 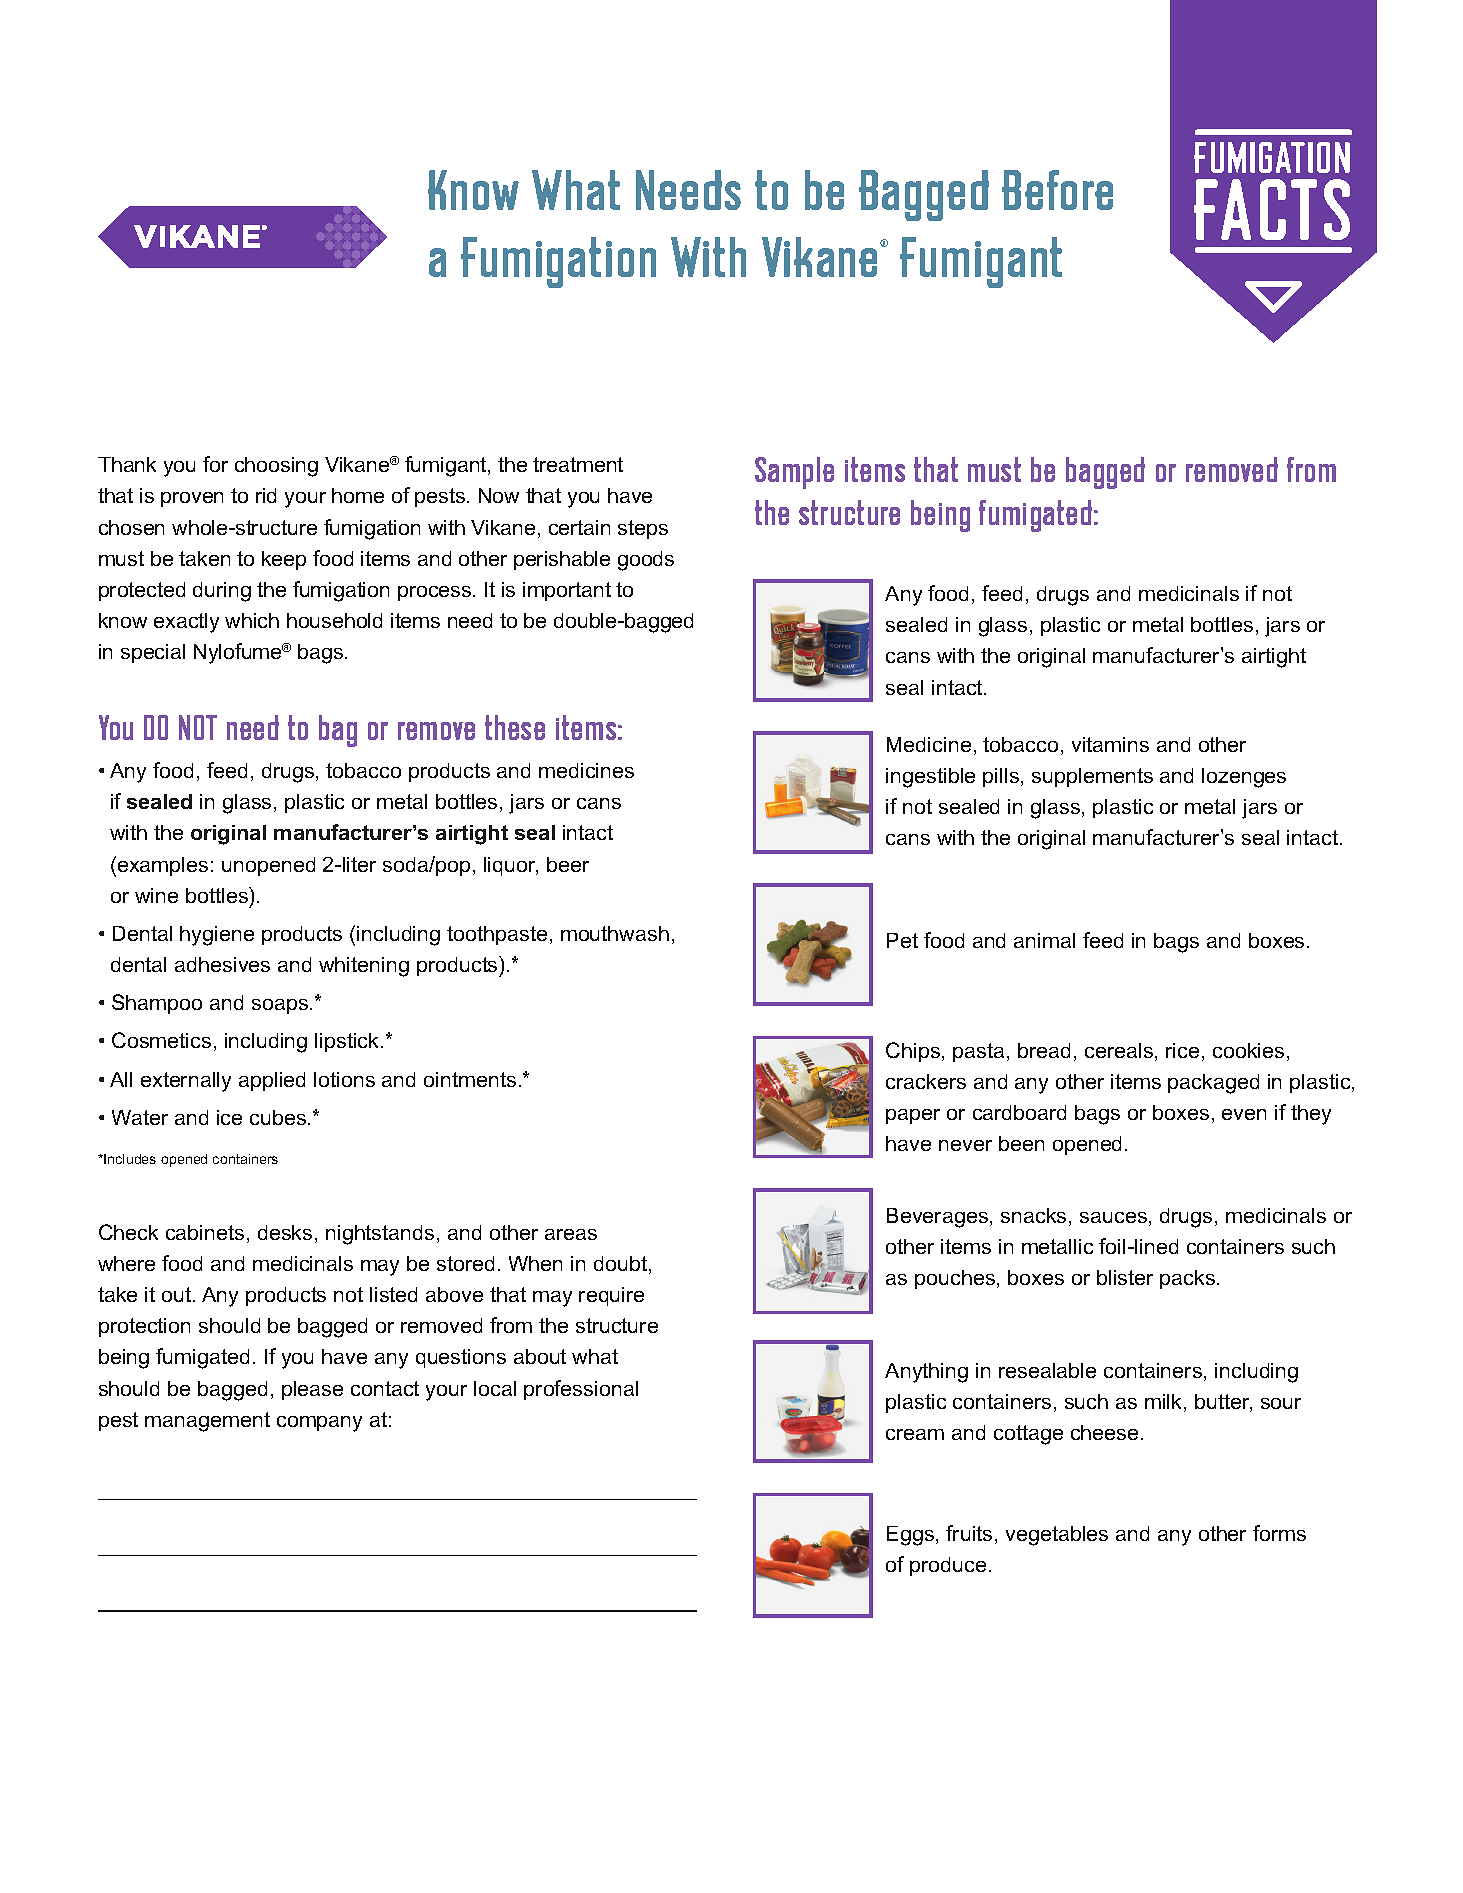 What do you see at coordinates (1110, 744) in the screenshot?
I see `vitamins` at bounding box center [1110, 744].
